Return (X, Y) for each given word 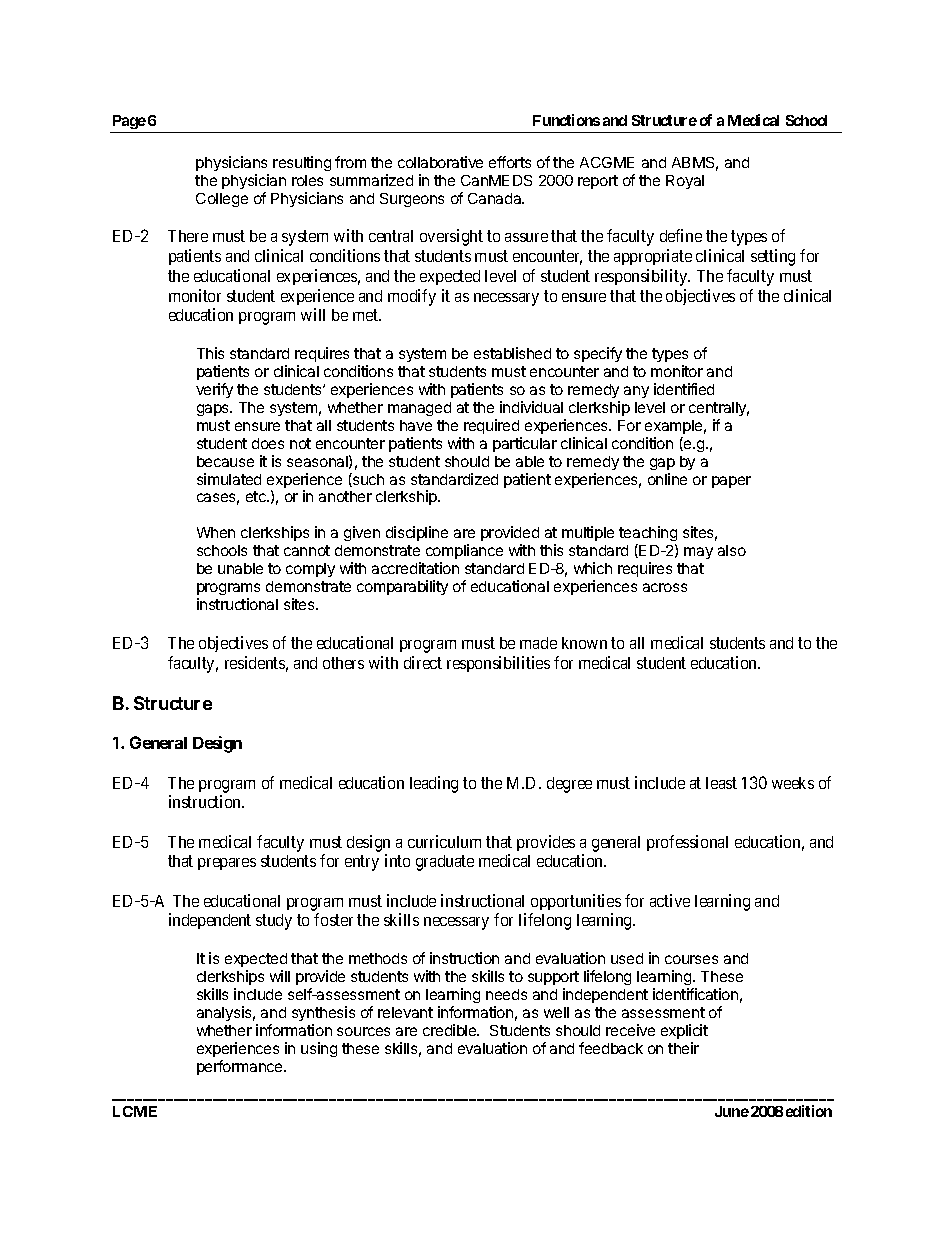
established (512, 353)
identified (684, 389)
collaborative (440, 162)
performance (241, 1067)
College (222, 200)
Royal (685, 182)
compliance (464, 551)
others (343, 663)
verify (214, 390)
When (216, 532)
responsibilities (498, 664)
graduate (445, 863)
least (721, 783)
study (274, 922)
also (732, 550)
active (670, 900)
